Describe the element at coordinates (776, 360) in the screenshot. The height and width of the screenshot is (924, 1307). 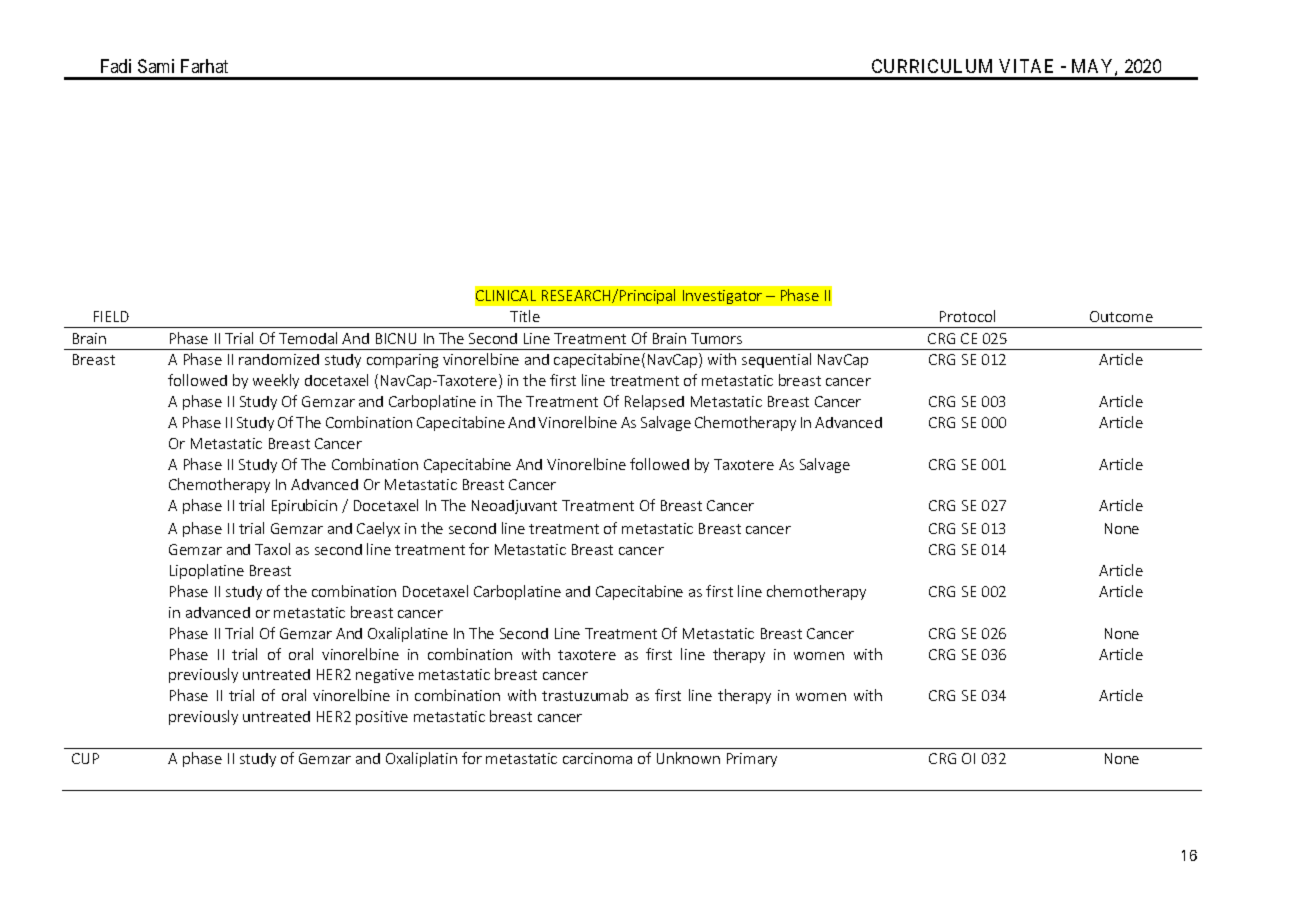
I see `sequential` at that location.
